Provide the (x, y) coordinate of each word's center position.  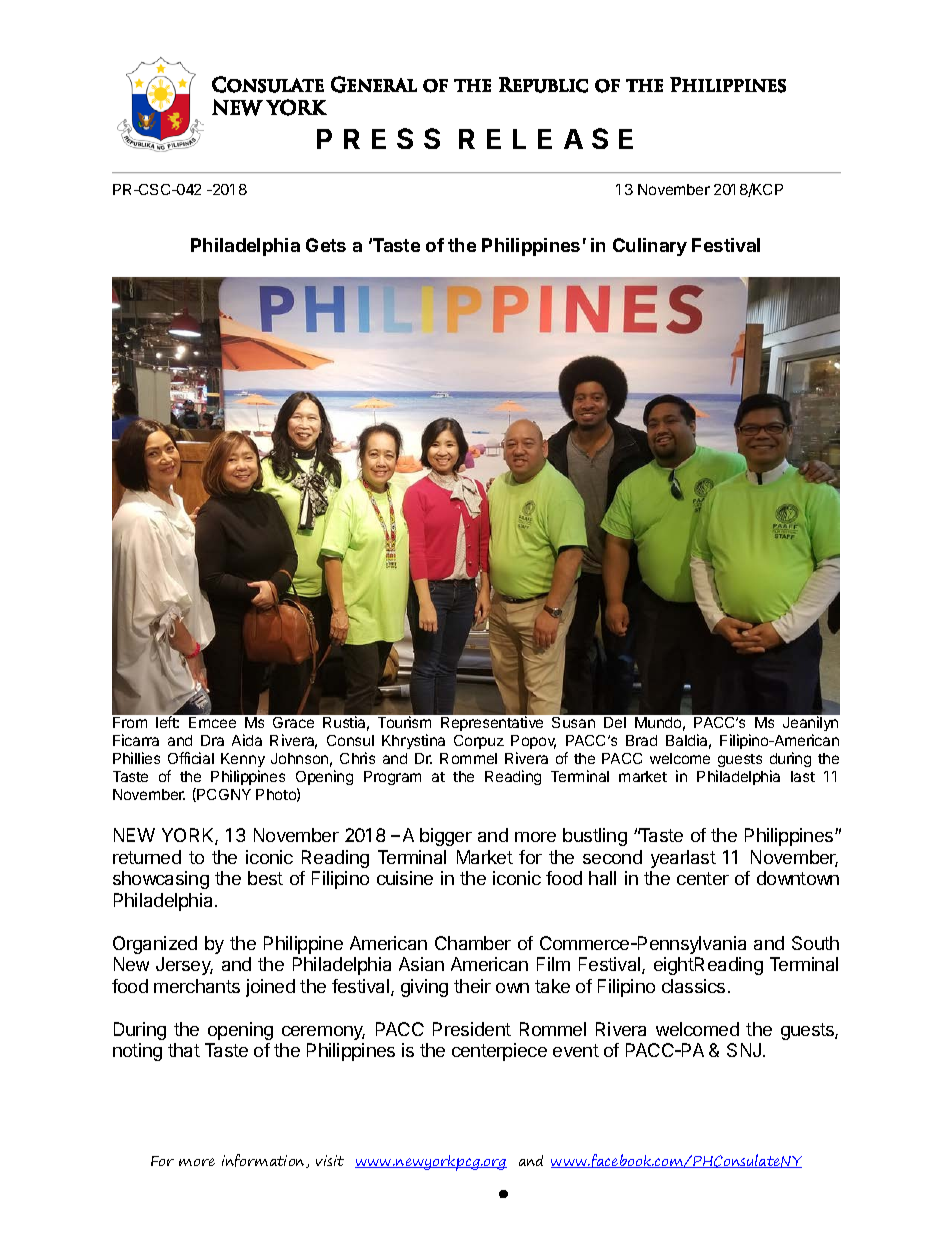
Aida (247, 740)
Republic (543, 85)
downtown (798, 878)
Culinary (650, 247)
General (374, 84)
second (612, 857)
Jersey (184, 966)
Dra (212, 740)
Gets (326, 245)
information (264, 1161)
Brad (641, 740)
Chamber (473, 943)
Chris (357, 758)
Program (392, 778)
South (815, 943)
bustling (595, 837)
